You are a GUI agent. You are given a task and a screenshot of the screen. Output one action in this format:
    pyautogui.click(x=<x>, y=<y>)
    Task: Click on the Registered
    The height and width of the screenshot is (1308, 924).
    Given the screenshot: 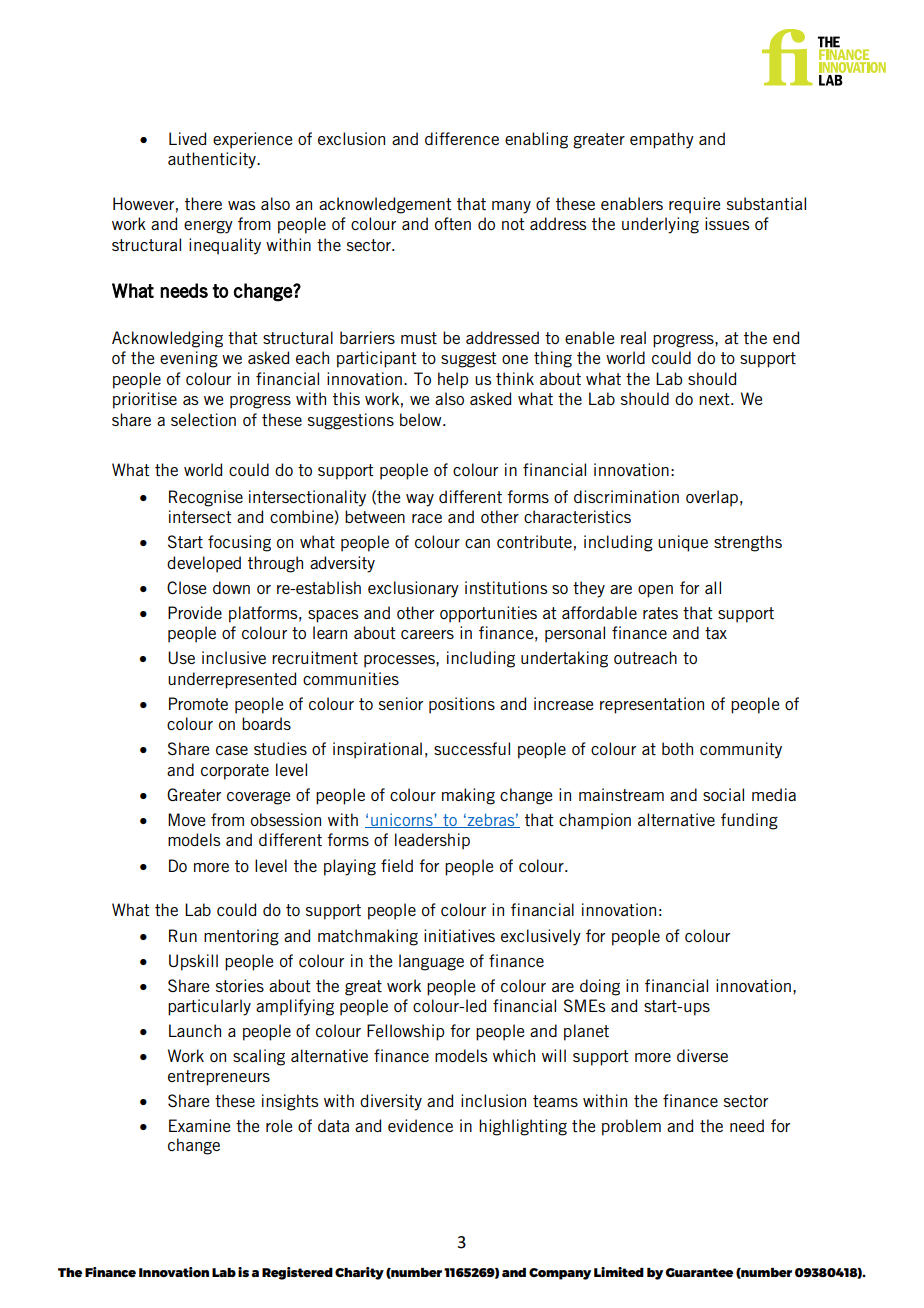 What is the action you would take?
    pyautogui.click(x=297, y=1273)
